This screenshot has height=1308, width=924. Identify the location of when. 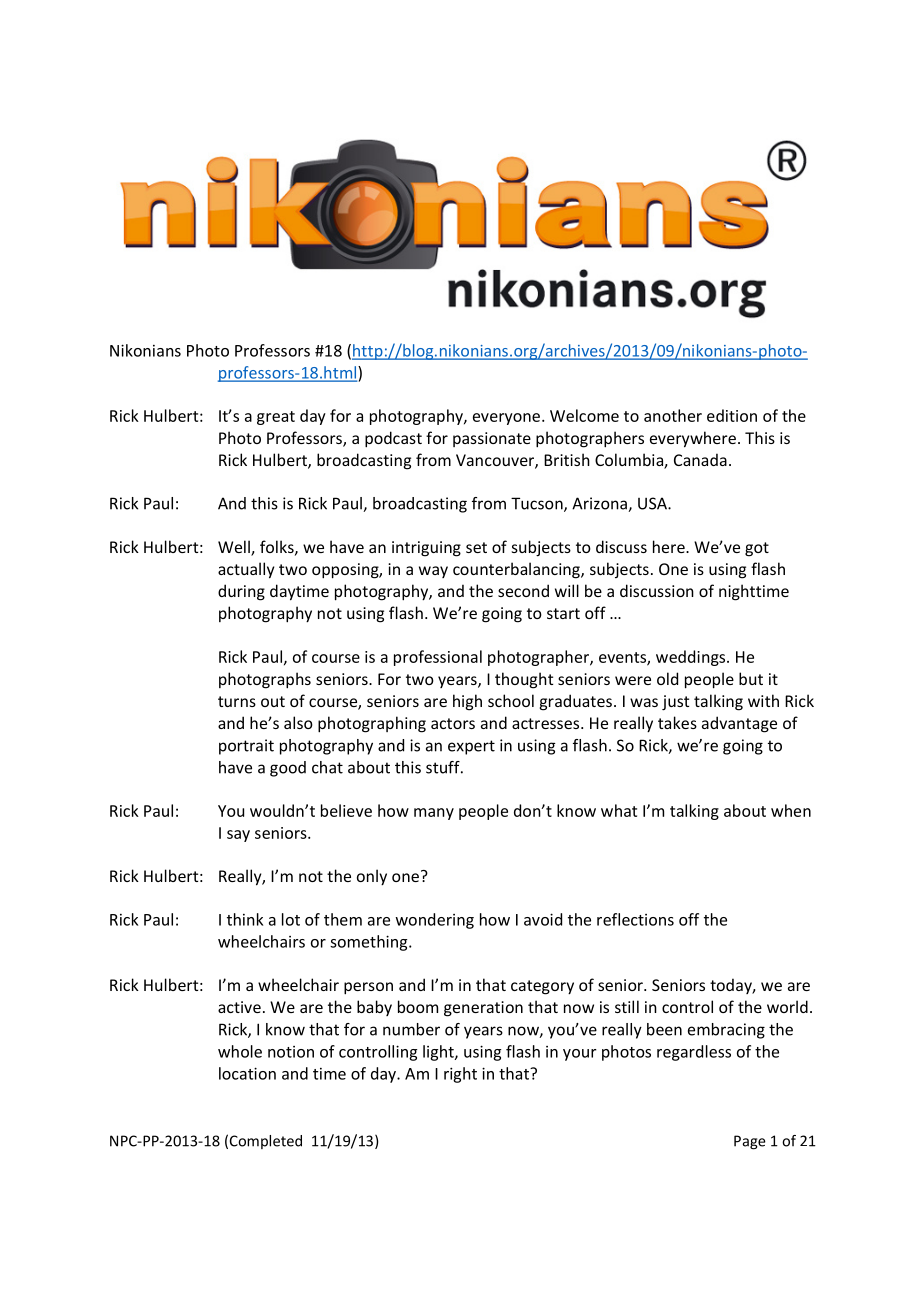
(791, 810).
